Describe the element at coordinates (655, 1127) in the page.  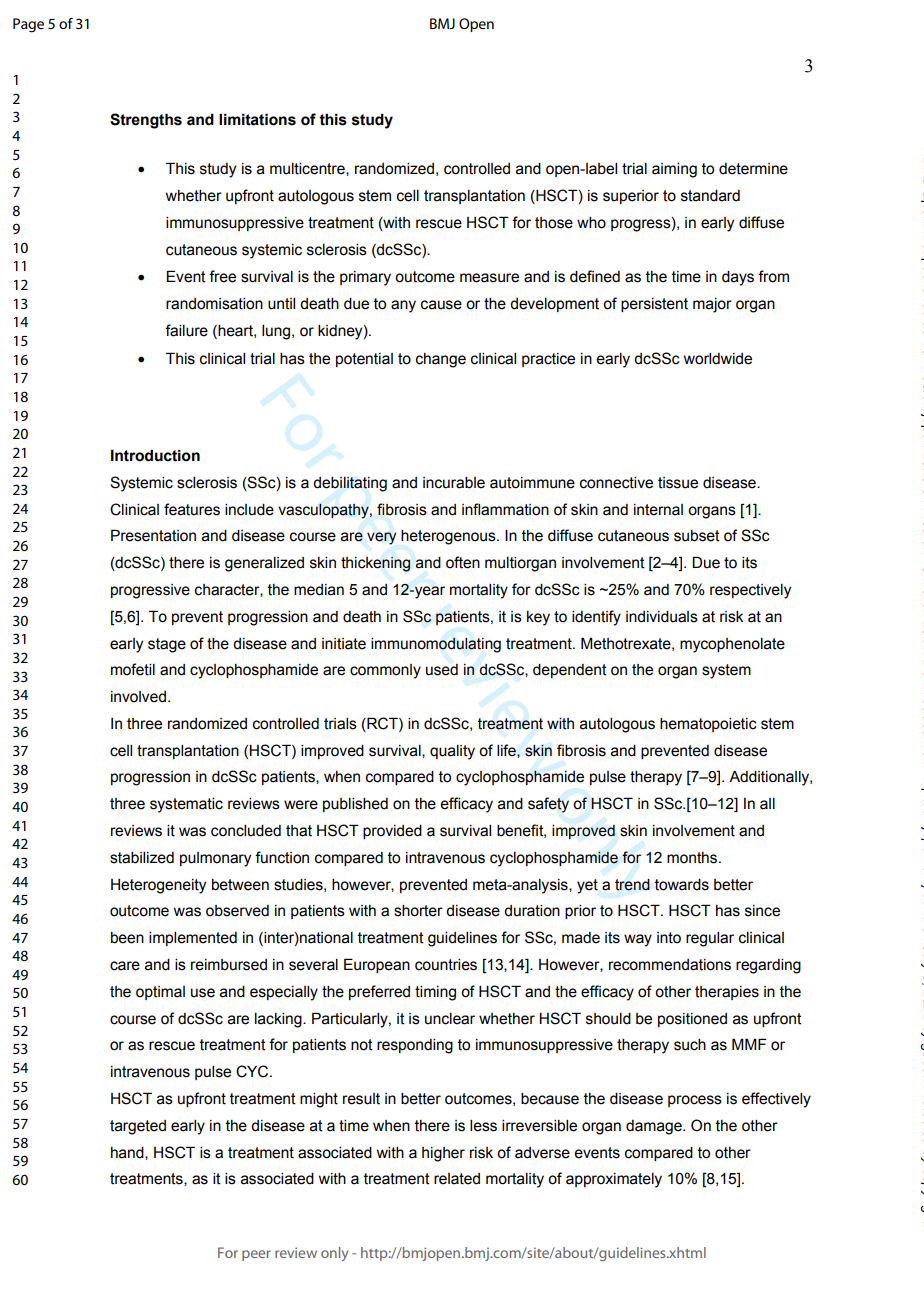
I see `damage` at that location.
